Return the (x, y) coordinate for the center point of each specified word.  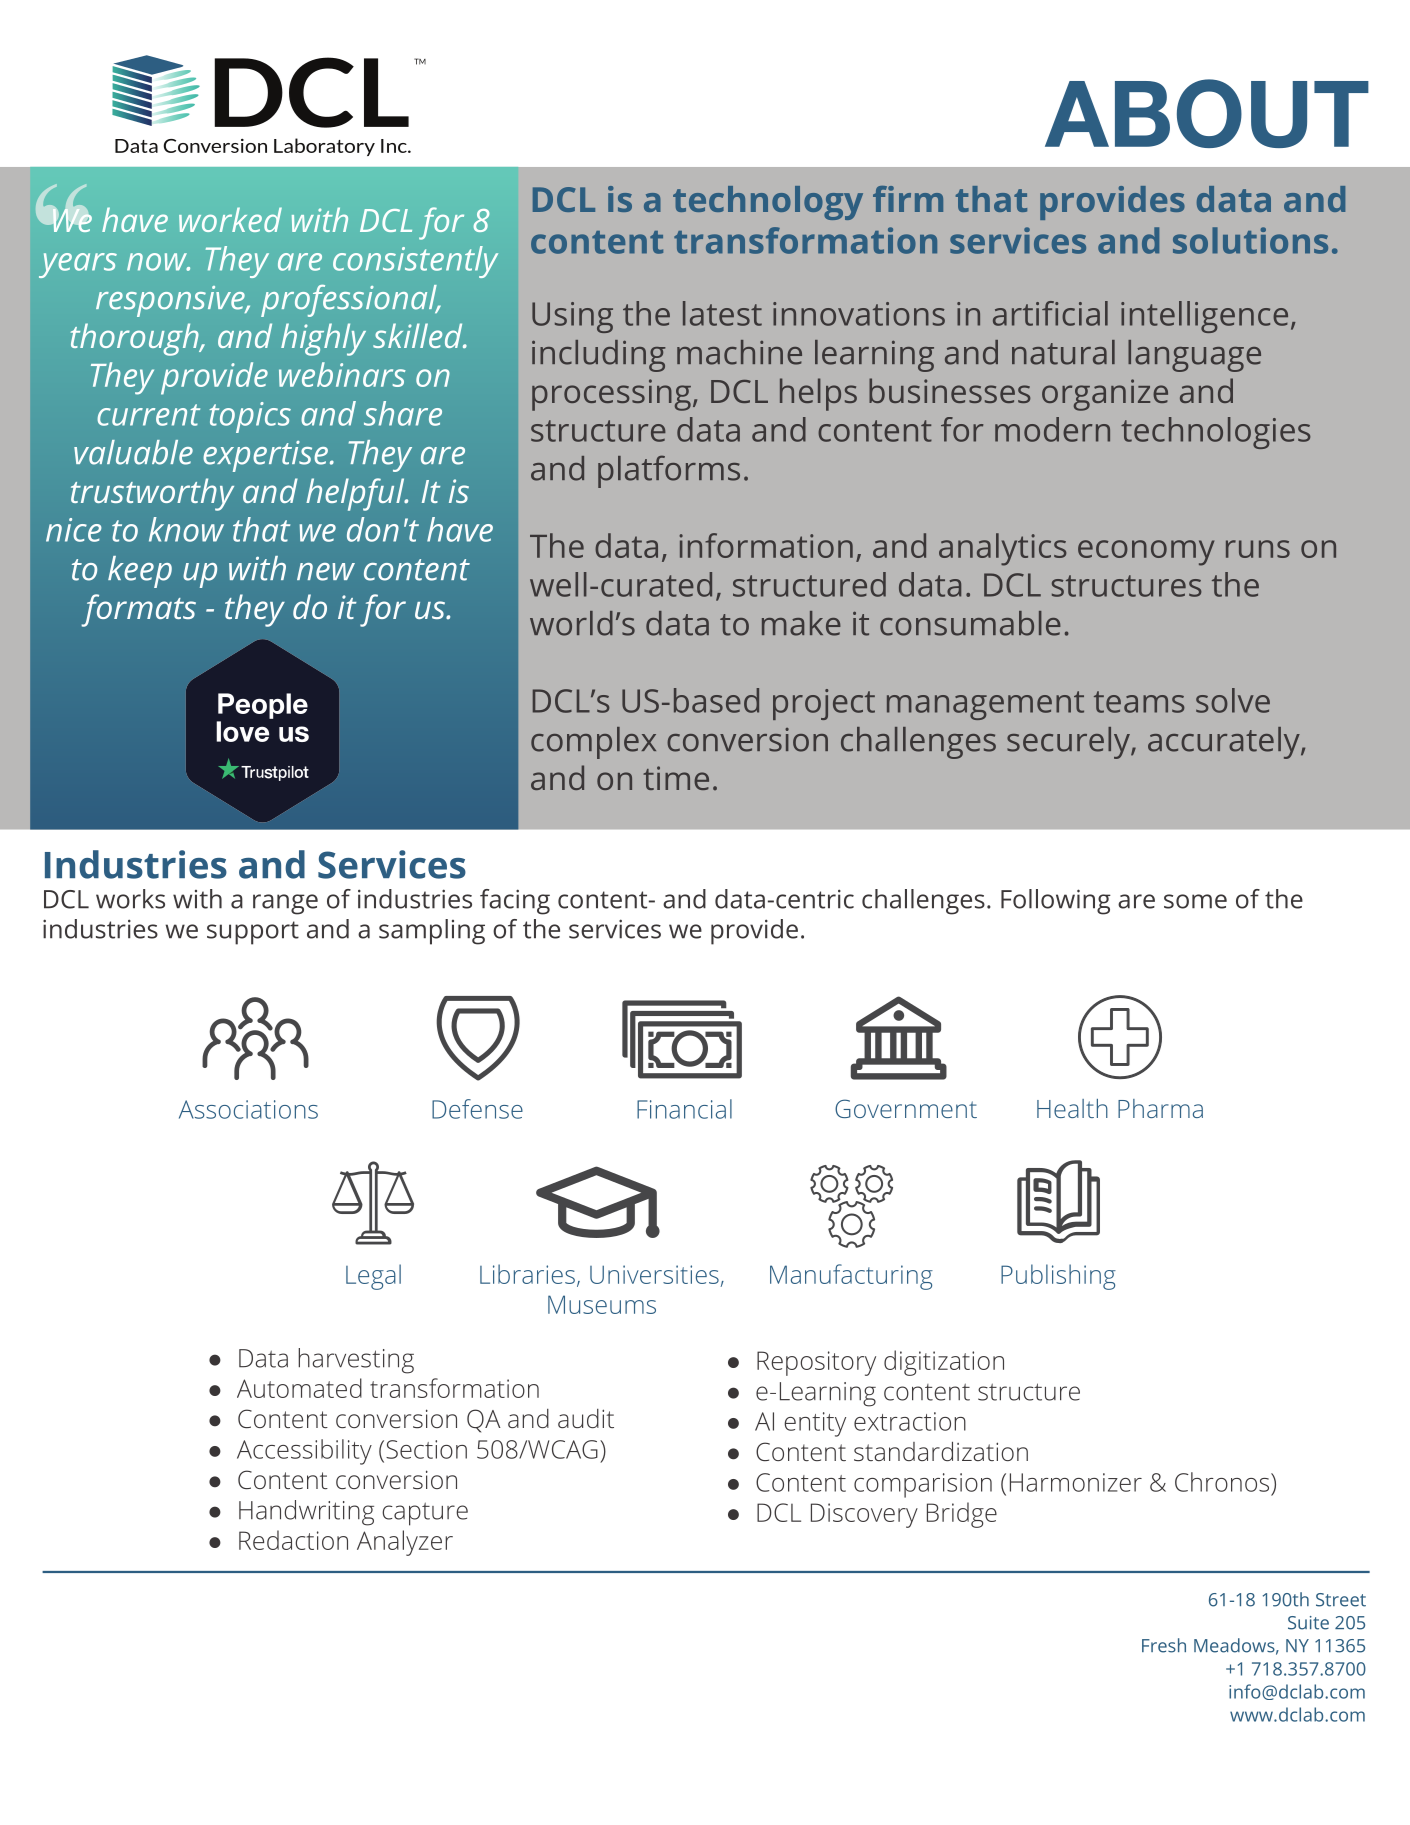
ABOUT (1207, 113)
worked (230, 219)
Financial (684, 1109)
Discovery (864, 1515)
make (801, 623)
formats (138, 610)
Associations (248, 1109)
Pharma (1160, 1108)
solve (1233, 700)
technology (768, 203)
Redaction (293, 1540)
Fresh (1164, 1645)
